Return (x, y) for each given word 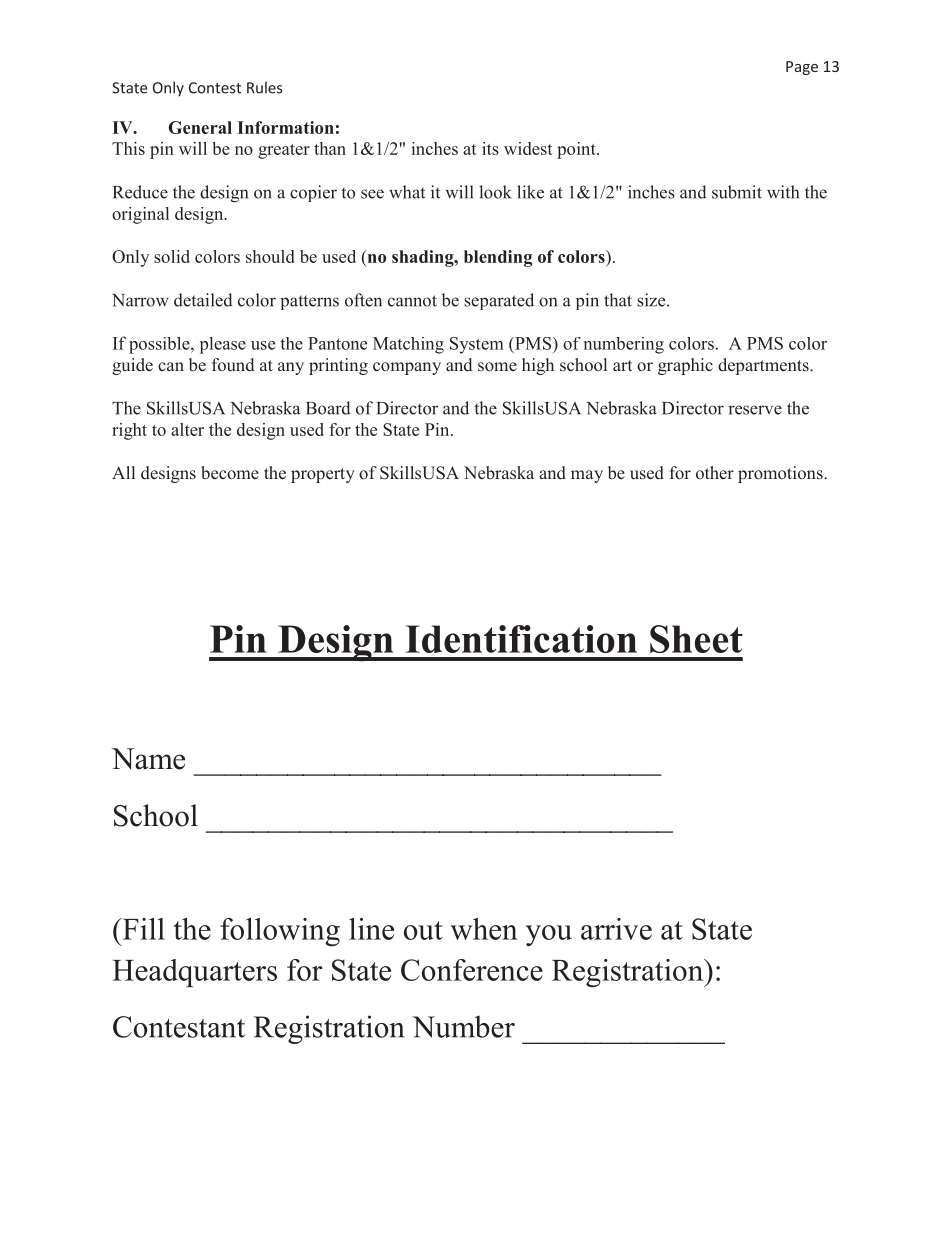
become (230, 473)
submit (737, 192)
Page (802, 68)
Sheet (696, 639)
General (200, 127)
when (484, 929)
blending (498, 258)
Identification (521, 639)
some (497, 366)
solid (172, 256)
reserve (755, 410)
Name (148, 759)
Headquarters (194, 973)
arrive (616, 929)
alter (187, 429)
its (490, 148)
